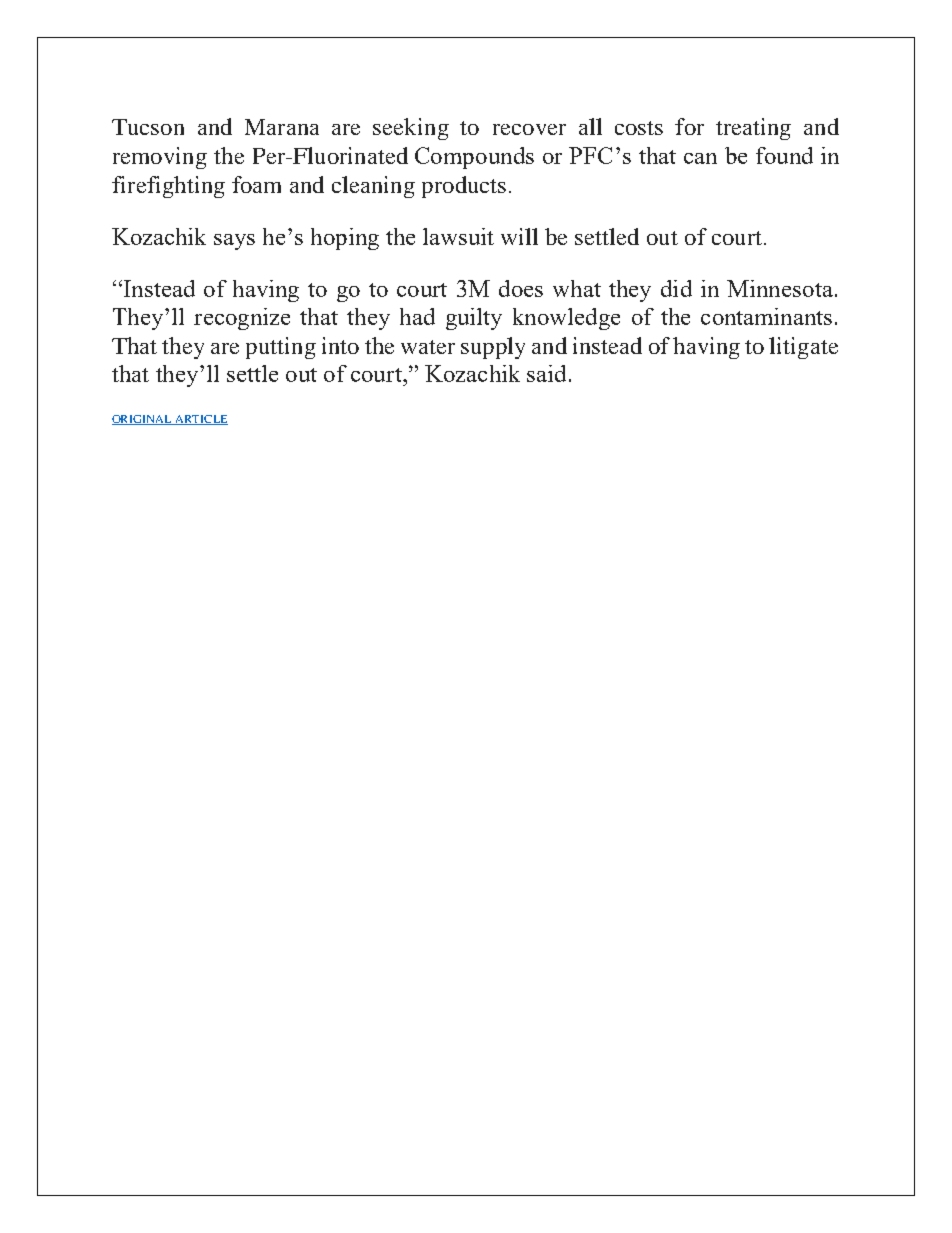 The height and width of the screenshot is (1233, 952). I want to click on ARTICLE, so click(200, 420).
